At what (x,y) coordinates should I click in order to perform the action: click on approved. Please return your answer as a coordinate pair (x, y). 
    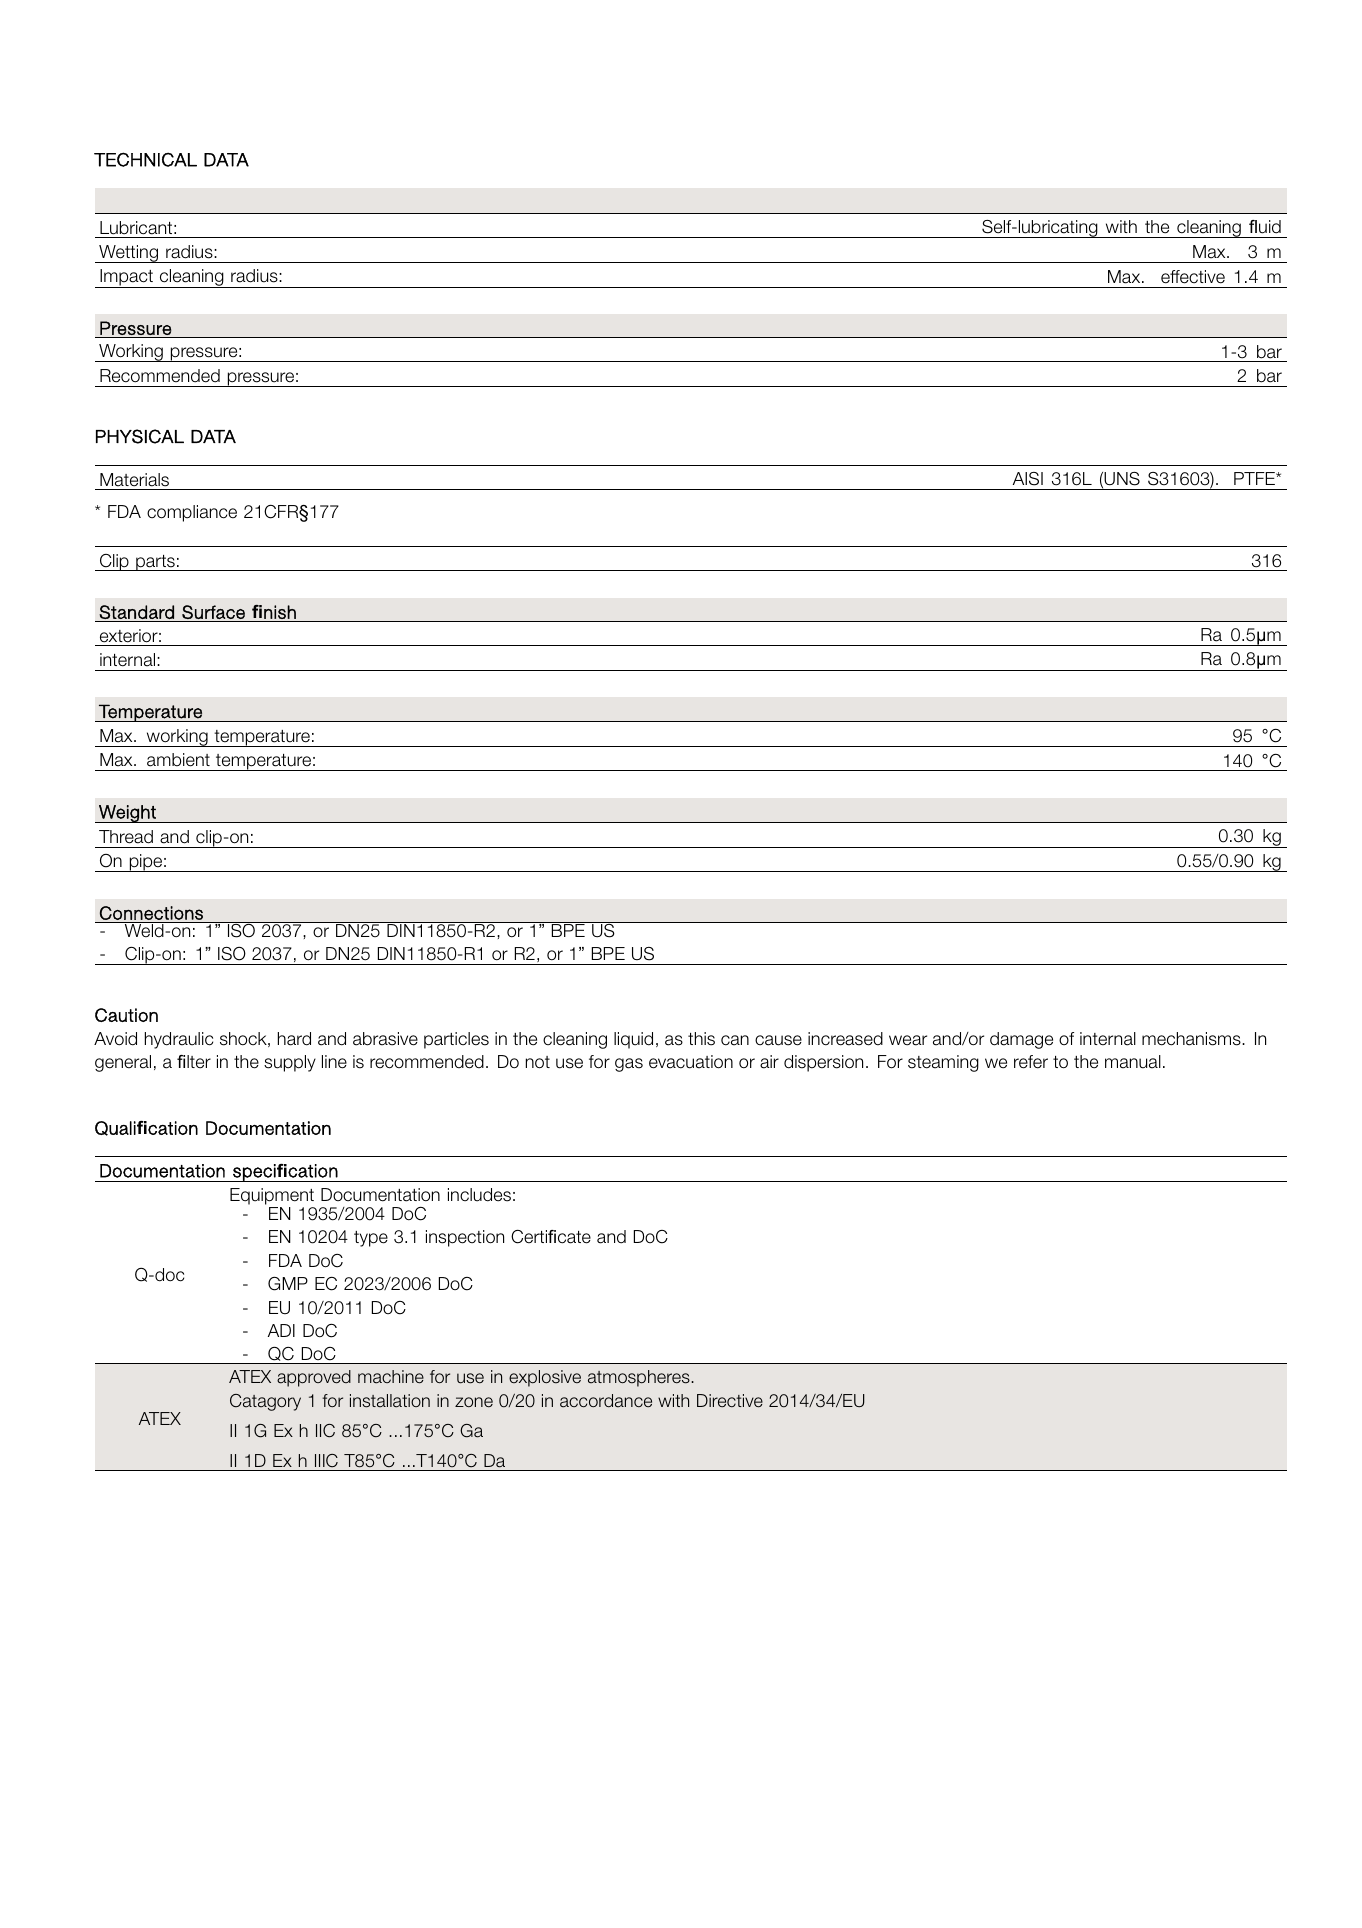
    Looking at the image, I should click on (314, 1378).
